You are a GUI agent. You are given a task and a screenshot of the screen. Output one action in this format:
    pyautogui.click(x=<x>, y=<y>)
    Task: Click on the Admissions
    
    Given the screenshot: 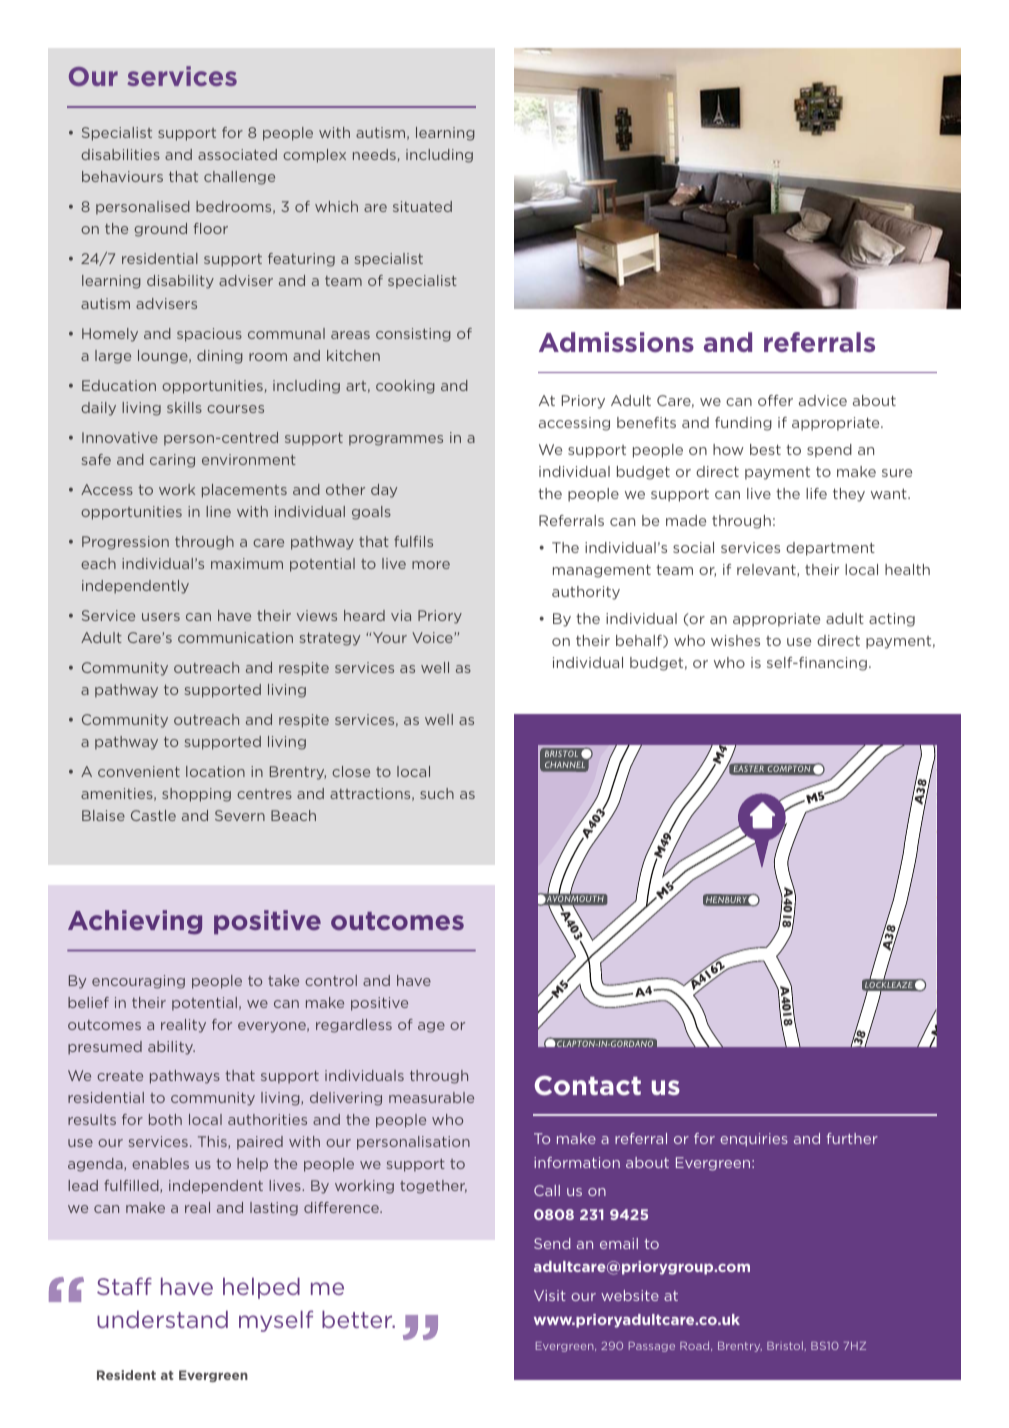 What is the action you would take?
    pyautogui.click(x=616, y=342)
